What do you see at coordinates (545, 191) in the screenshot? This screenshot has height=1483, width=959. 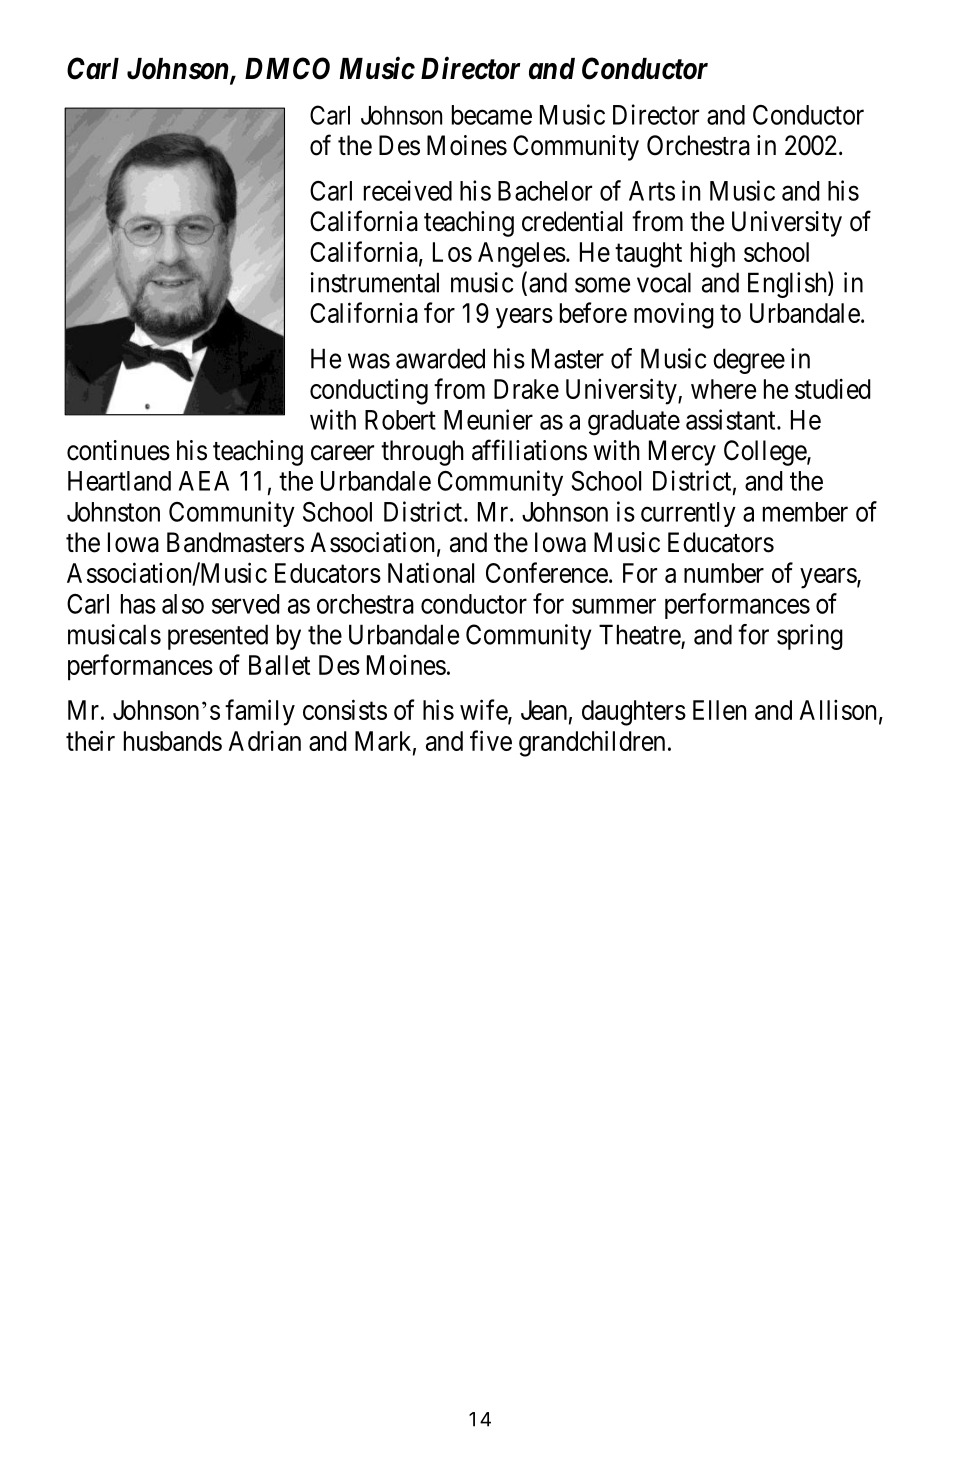 I see `Bachelor` at bounding box center [545, 191].
